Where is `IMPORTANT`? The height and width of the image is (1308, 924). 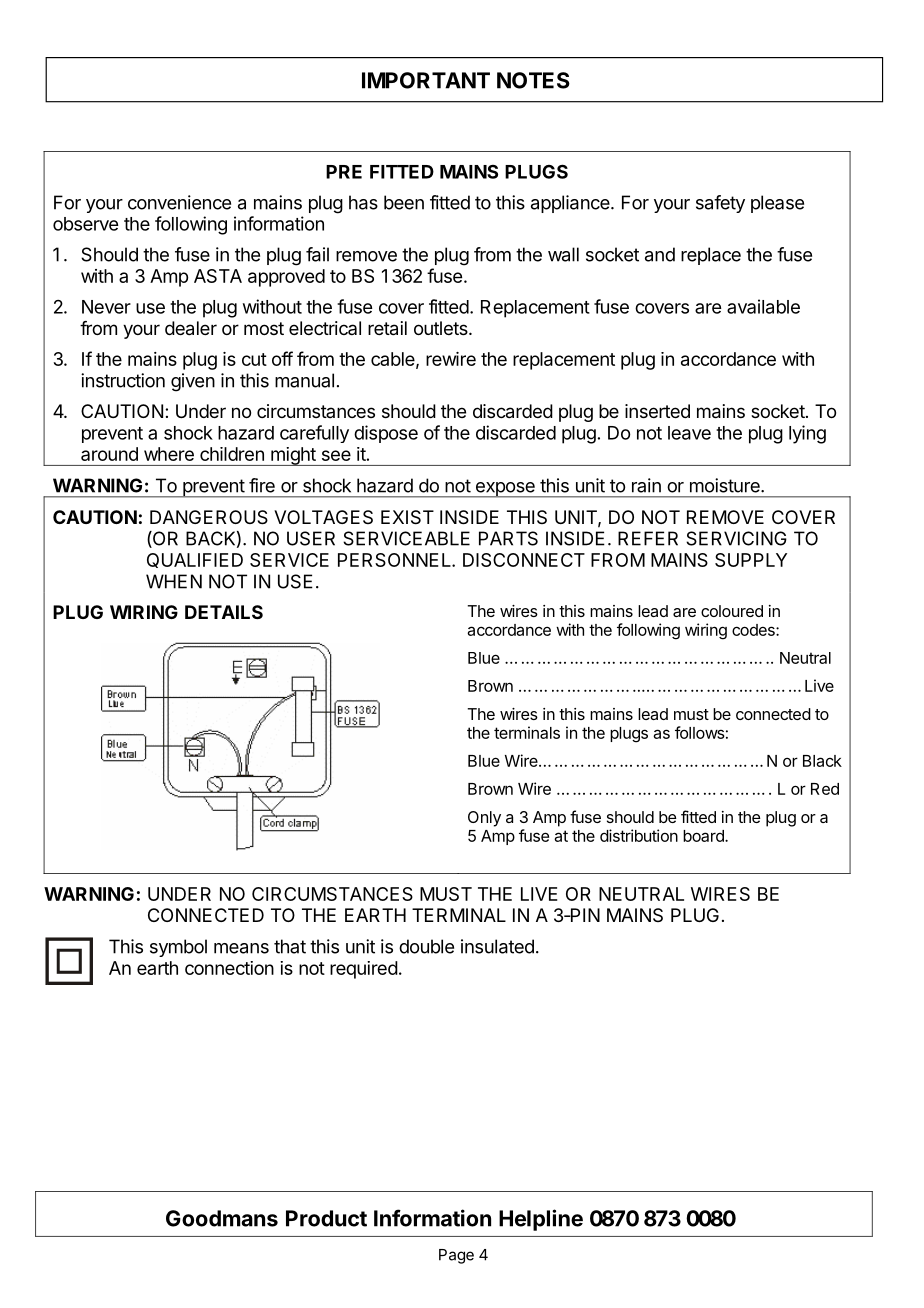
IMPORTANT is located at coordinates (426, 80).
